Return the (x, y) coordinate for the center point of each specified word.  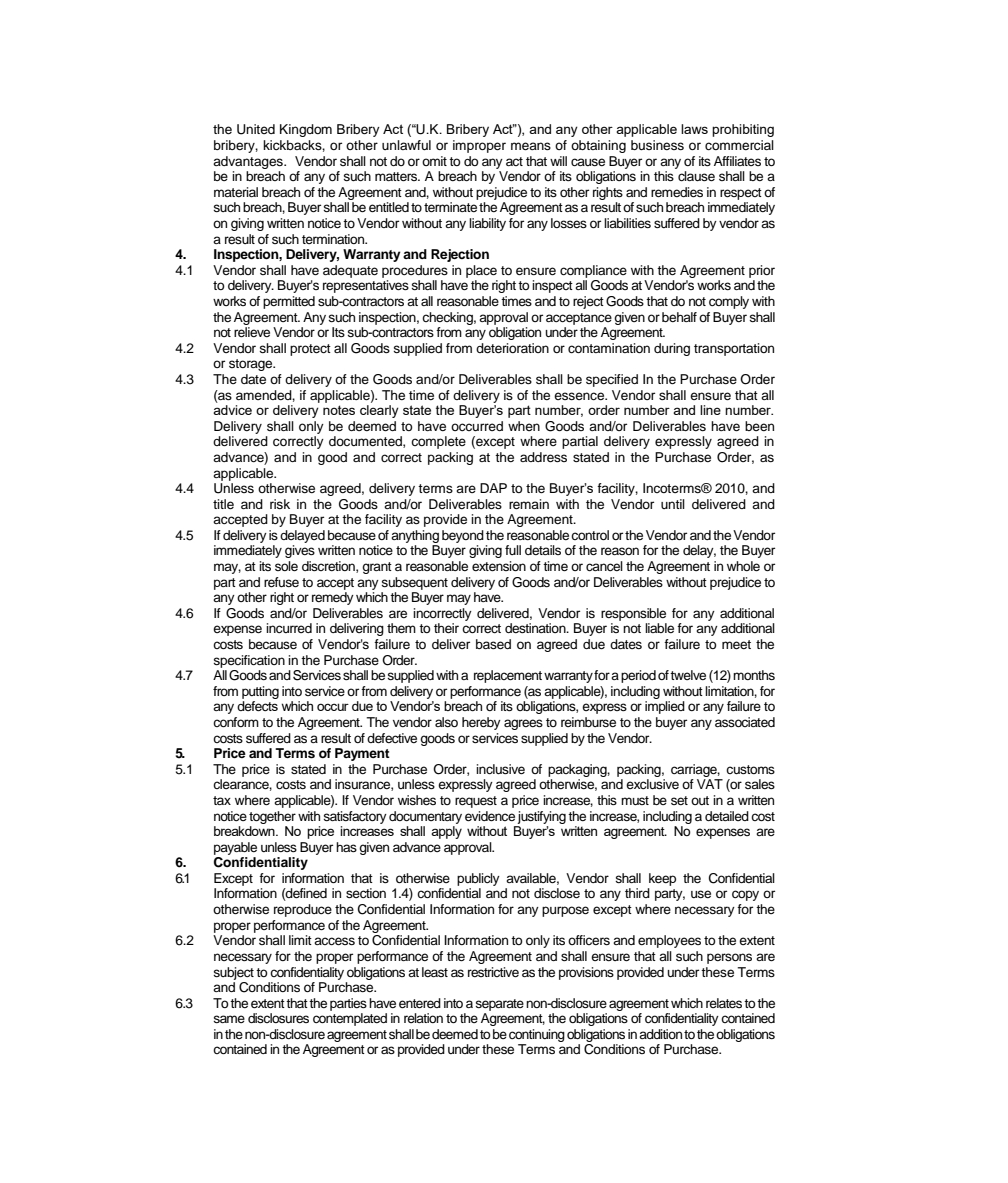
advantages (249, 162)
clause (696, 176)
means (531, 146)
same (229, 1019)
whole (743, 566)
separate (499, 1005)
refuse (281, 582)
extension (499, 566)
